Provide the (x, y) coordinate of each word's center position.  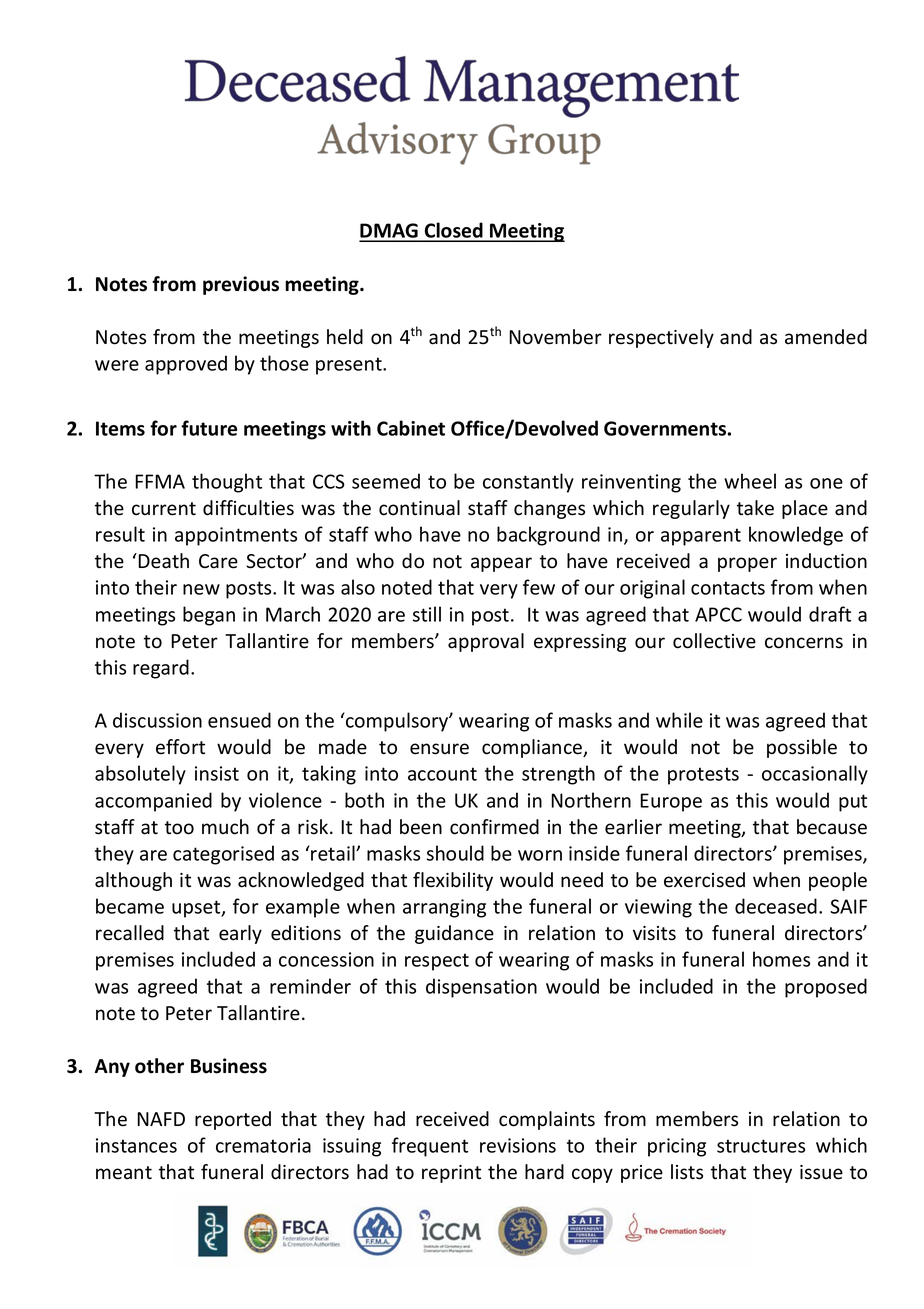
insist (217, 773)
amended (826, 337)
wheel (750, 481)
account (442, 774)
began (209, 616)
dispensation (481, 988)
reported (233, 1120)
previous (241, 285)
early (240, 934)
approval (486, 642)
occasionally (815, 775)
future (209, 428)
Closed (454, 231)
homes (781, 959)
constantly (528, 483)
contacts (728, 588)
